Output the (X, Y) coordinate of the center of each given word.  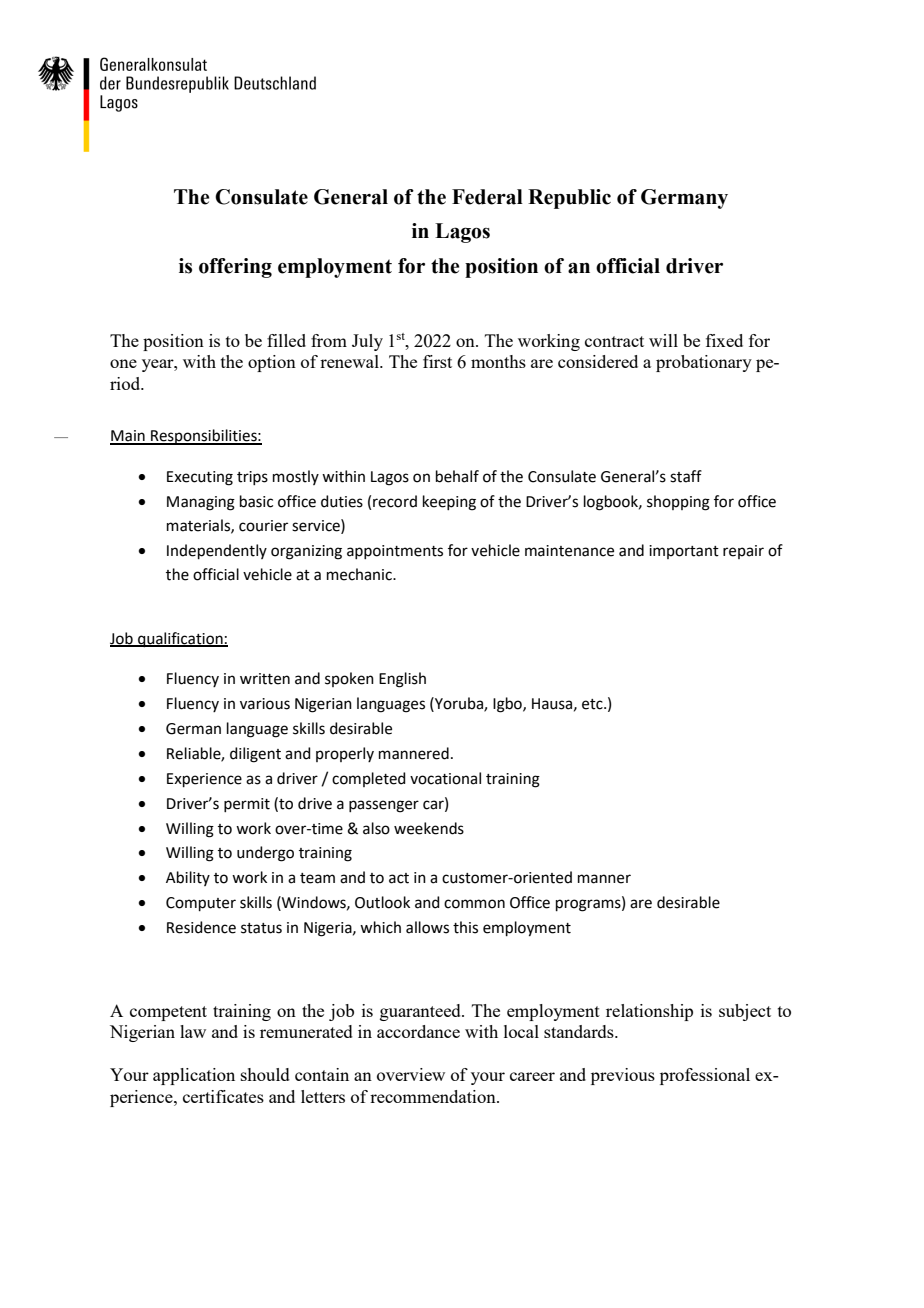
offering (235, 268)
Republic (569, 199)
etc (593, 704)
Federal (487, 197)
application (194, 1076)
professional (705, 1076)
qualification (180, 639)
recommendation (434, 1096)
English (402, 680)
